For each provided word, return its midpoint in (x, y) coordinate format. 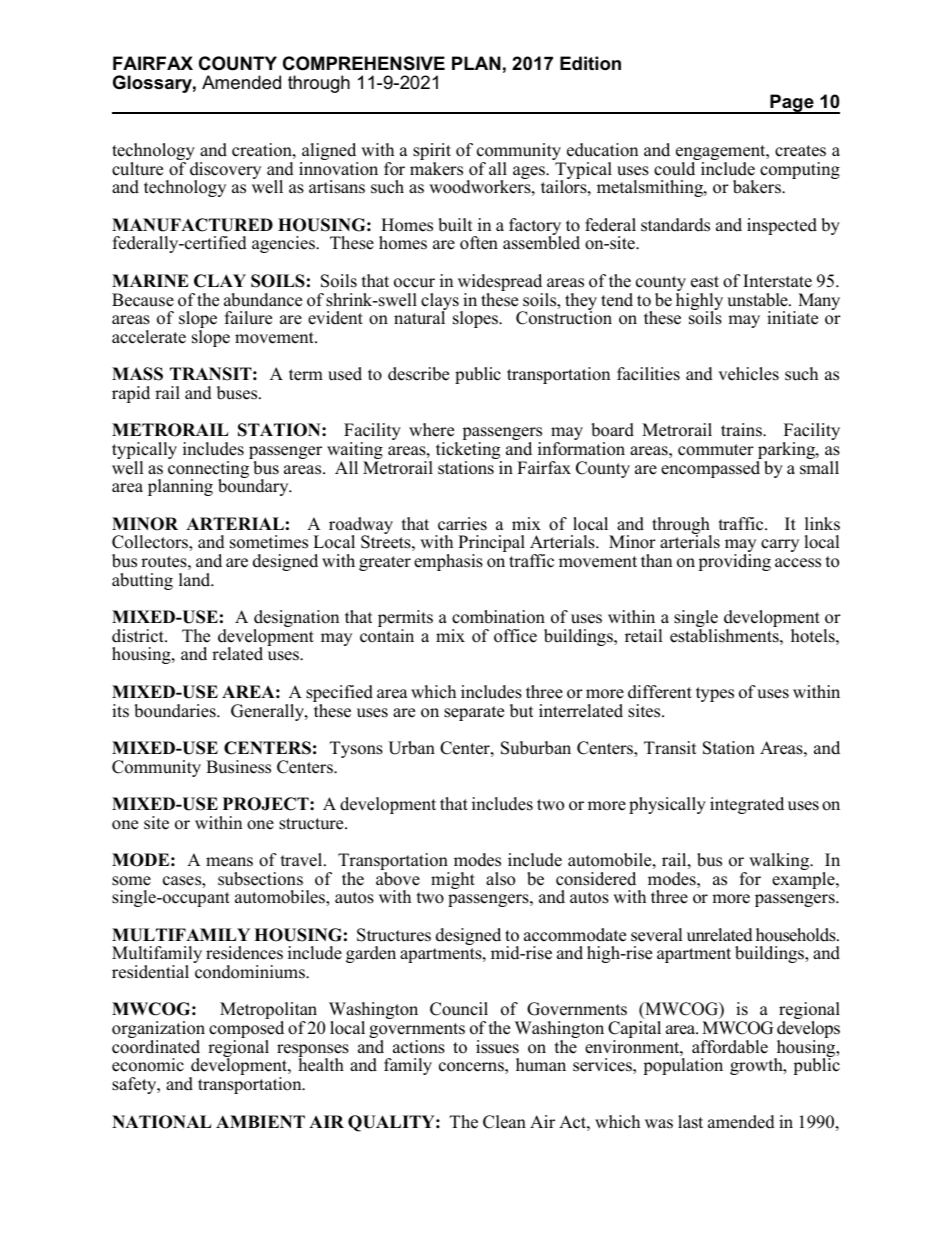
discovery (225, 172)
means (229, 862)
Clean (504, 1122)
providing (734, 562)
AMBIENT (260, 1121)
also (500, 879)
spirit (432, 153)
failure (248, 318)
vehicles (748, 374)
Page (792, 104)
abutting (142, 581)
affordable (730, 1047)
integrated (747, 805)
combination (498, 617)
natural (420, 317)
